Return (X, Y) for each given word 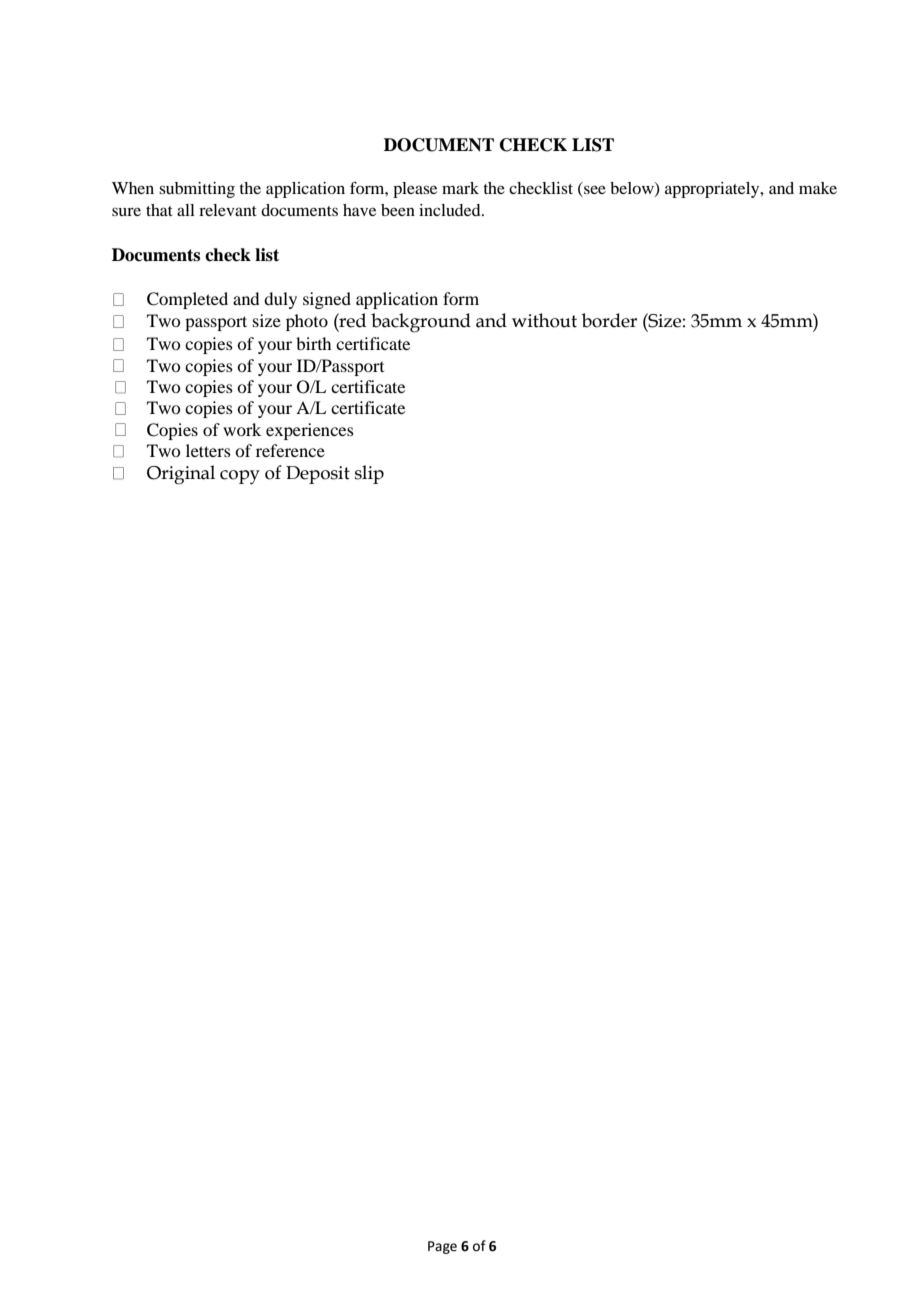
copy (240, 477)
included (451, 210)
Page (442, 1247)
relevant (228, 210)
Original (181, 475)
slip (369, 474)
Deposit (318, 475)
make (818, 188)
